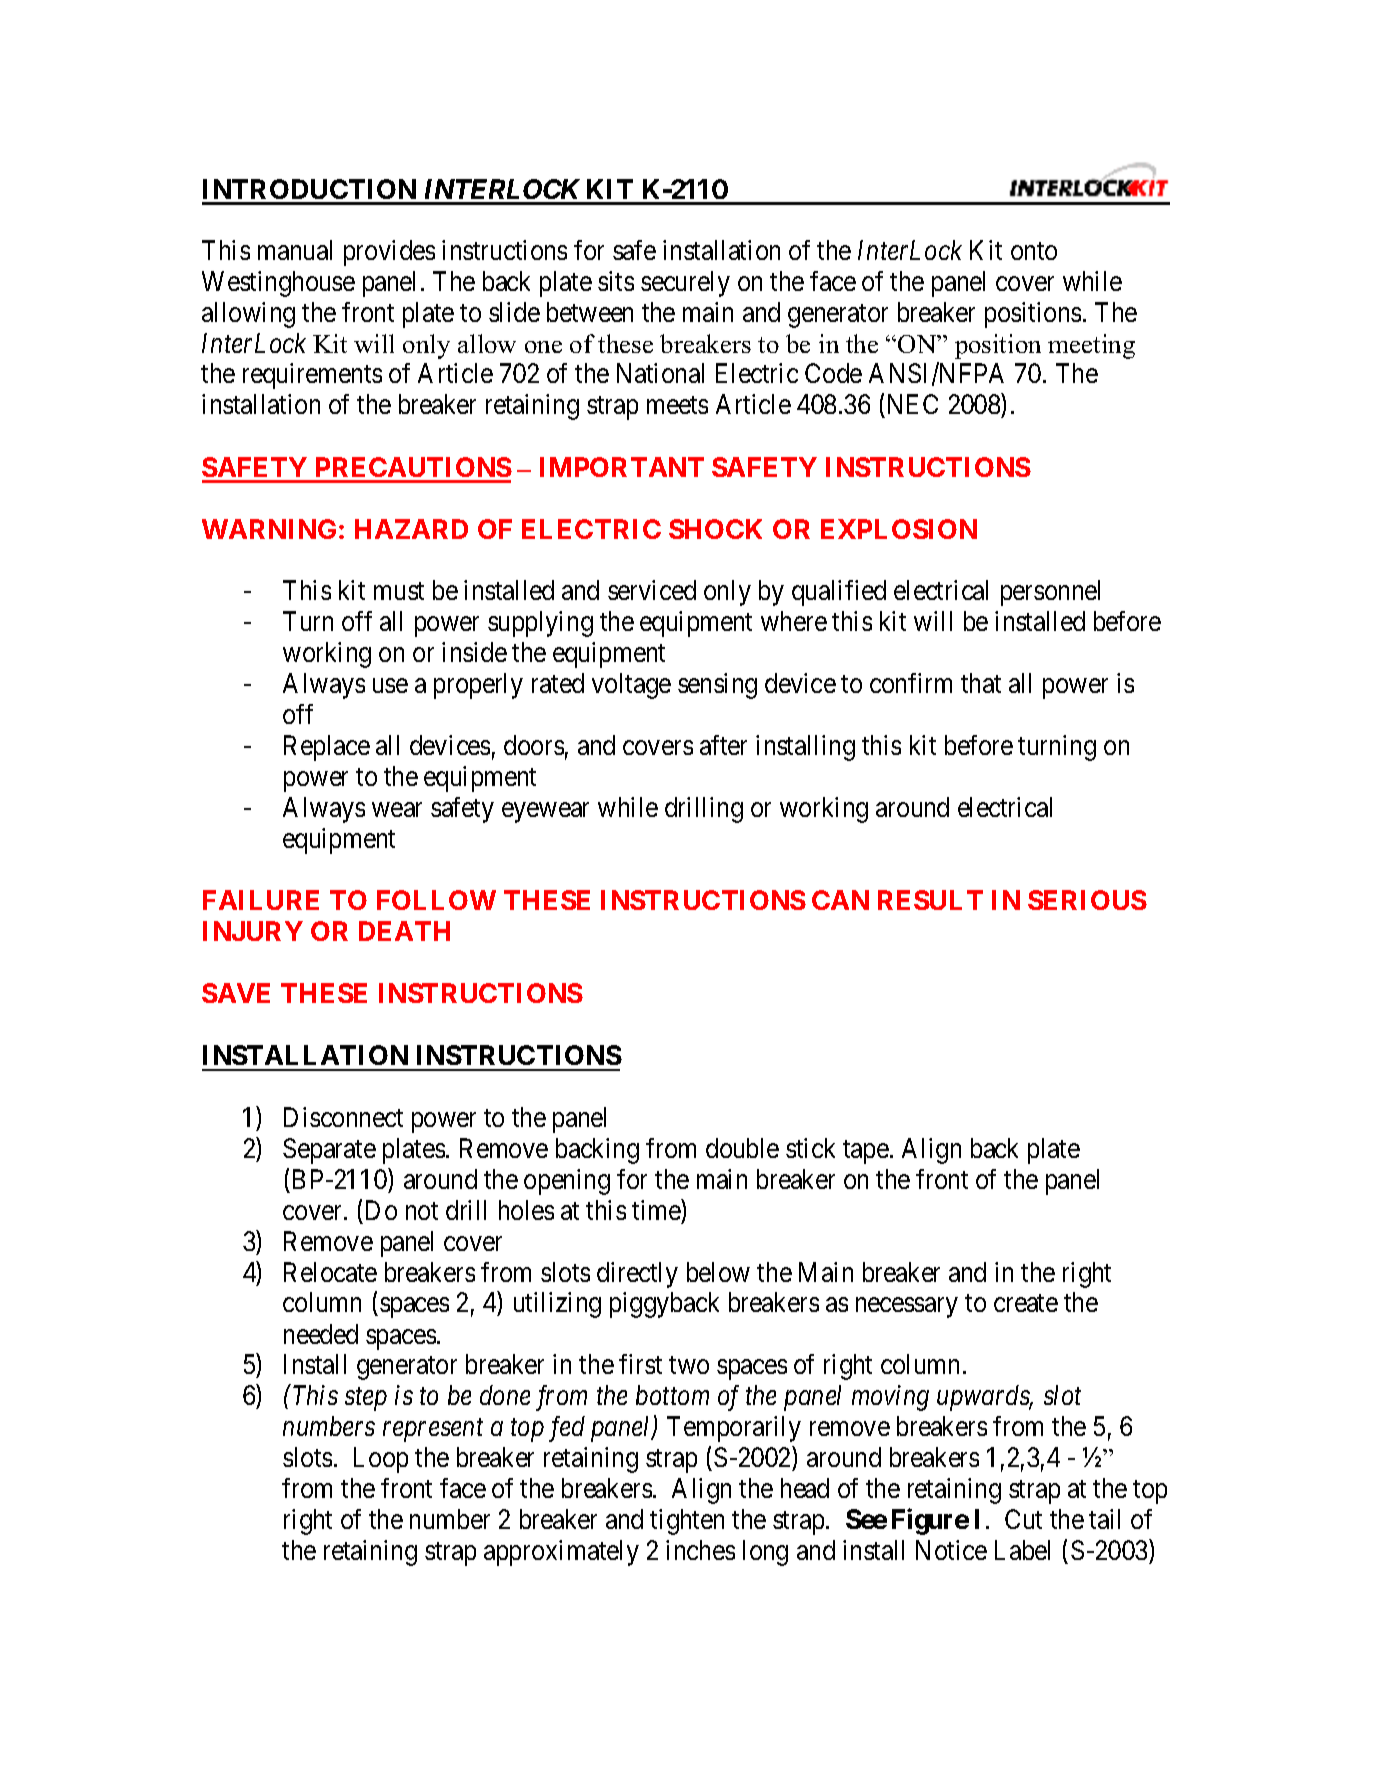 The height and width of the document is (1777, 1373). What do you see at coordinates (389, 253) in the document?
I see `provides` at bounding box center [389, 253].
